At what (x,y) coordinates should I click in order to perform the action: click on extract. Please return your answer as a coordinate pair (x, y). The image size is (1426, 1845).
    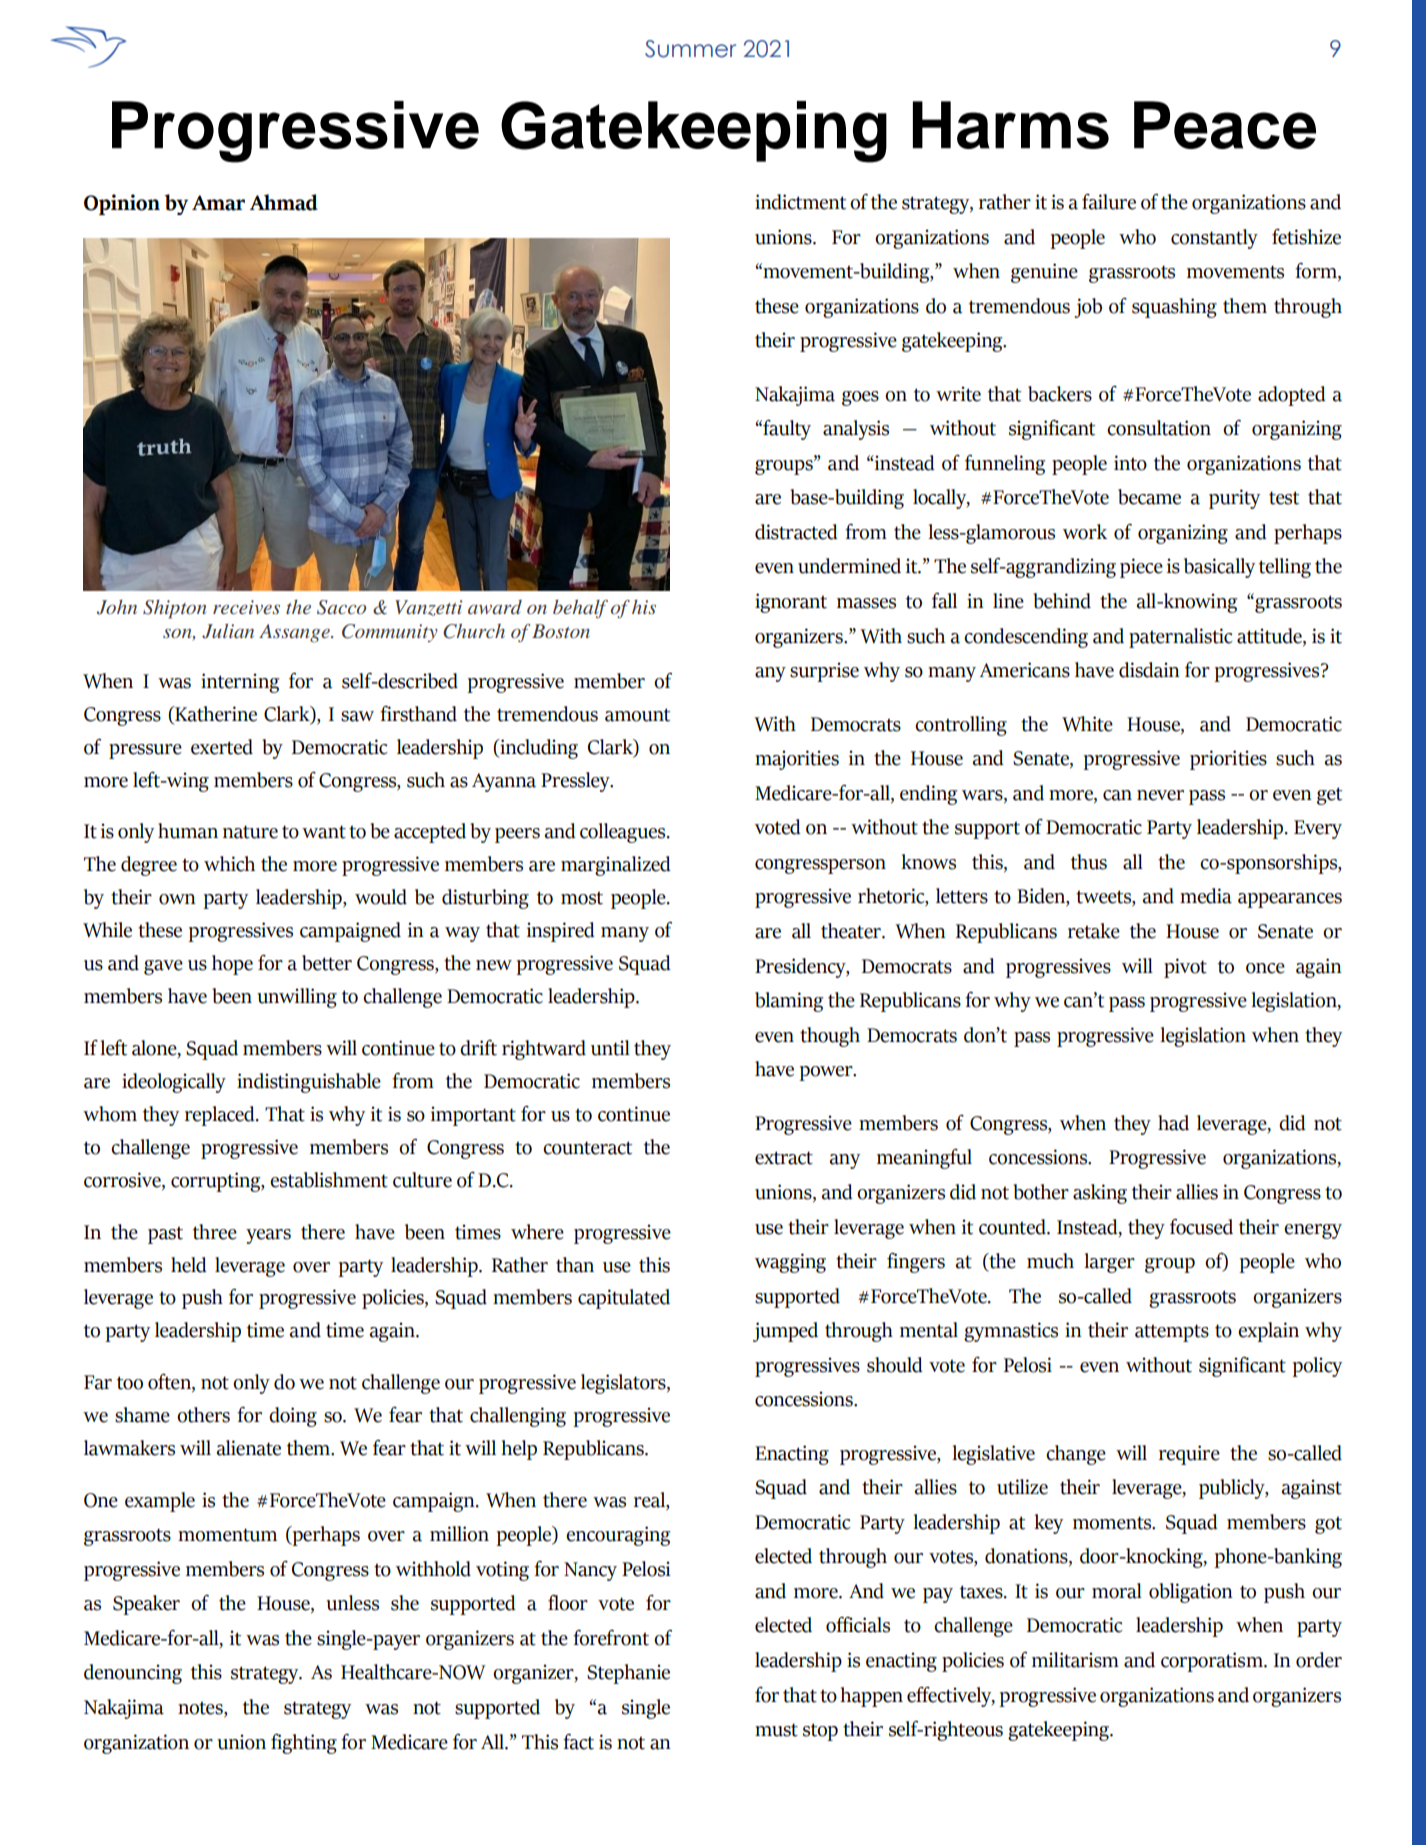
    Looking at the image, I should click on (784, 1158).
